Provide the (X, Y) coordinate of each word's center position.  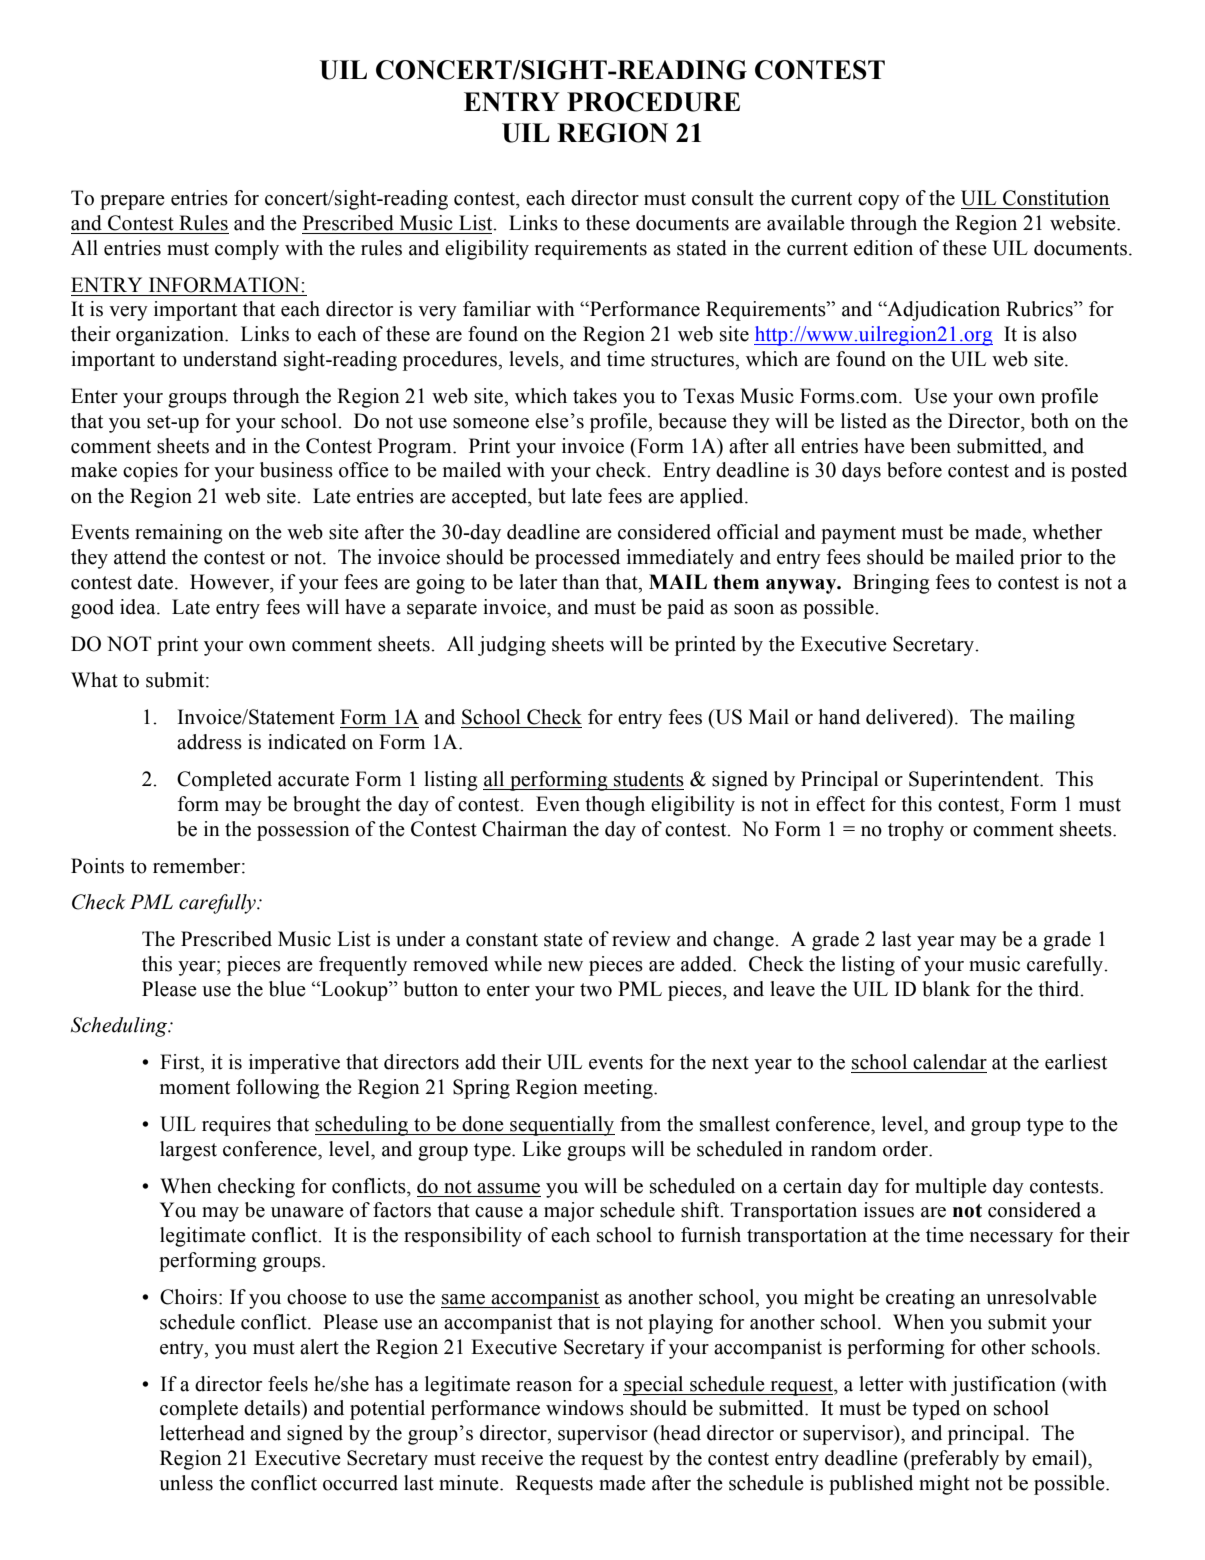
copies (150, 472)
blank (946, 989)
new (565, 966)
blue (287, 989)
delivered (907, 718)
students (649, 779)
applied (713, 498)
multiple (951, 1188)
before (914, 470)
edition (883, 248)
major (569, 1212)
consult (723, 198)
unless (186, 1483)
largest (188, 1151)
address (209, 742)
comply (247, 250)
